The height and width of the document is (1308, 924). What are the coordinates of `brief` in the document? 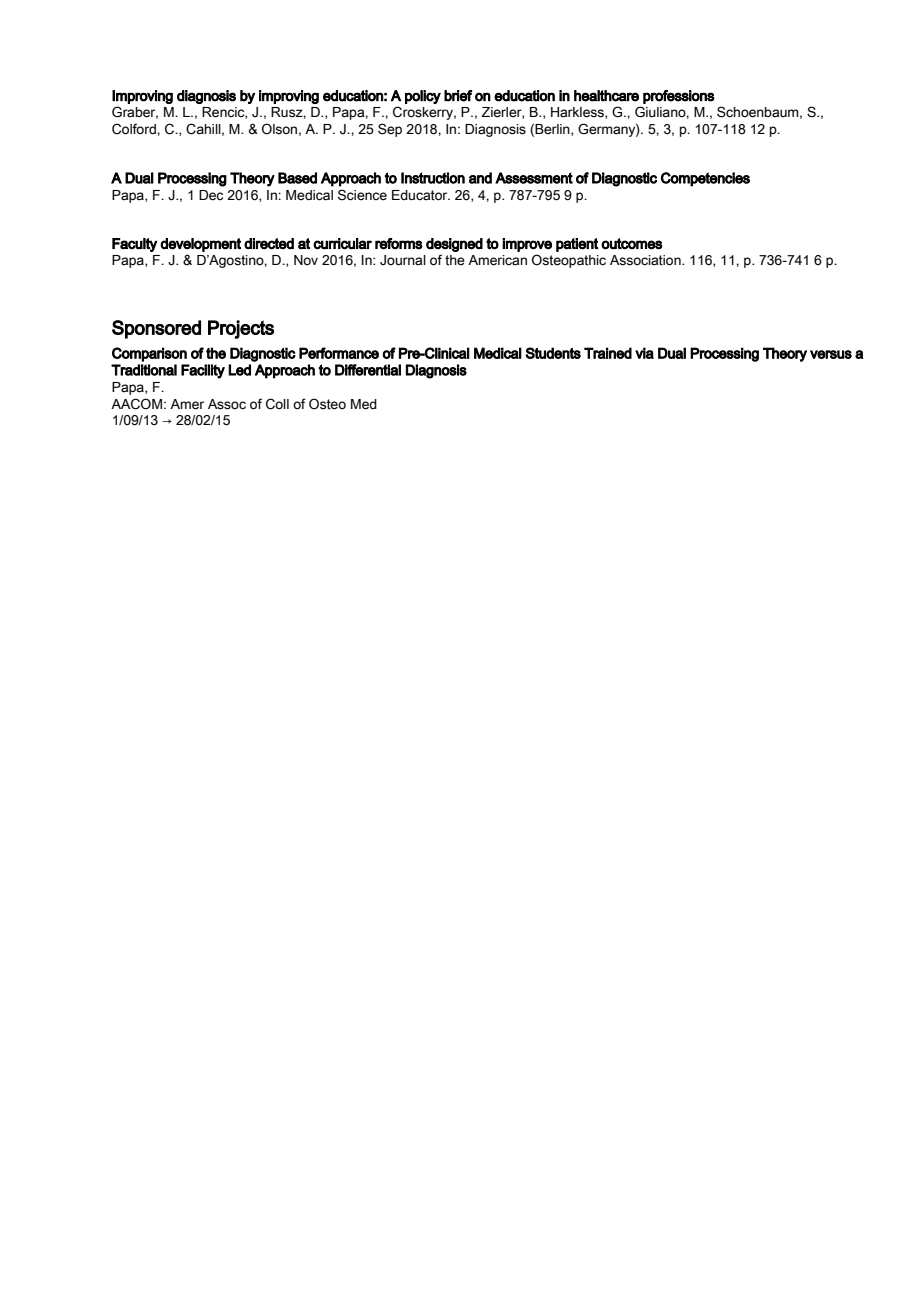 It's located at (458, 96).
